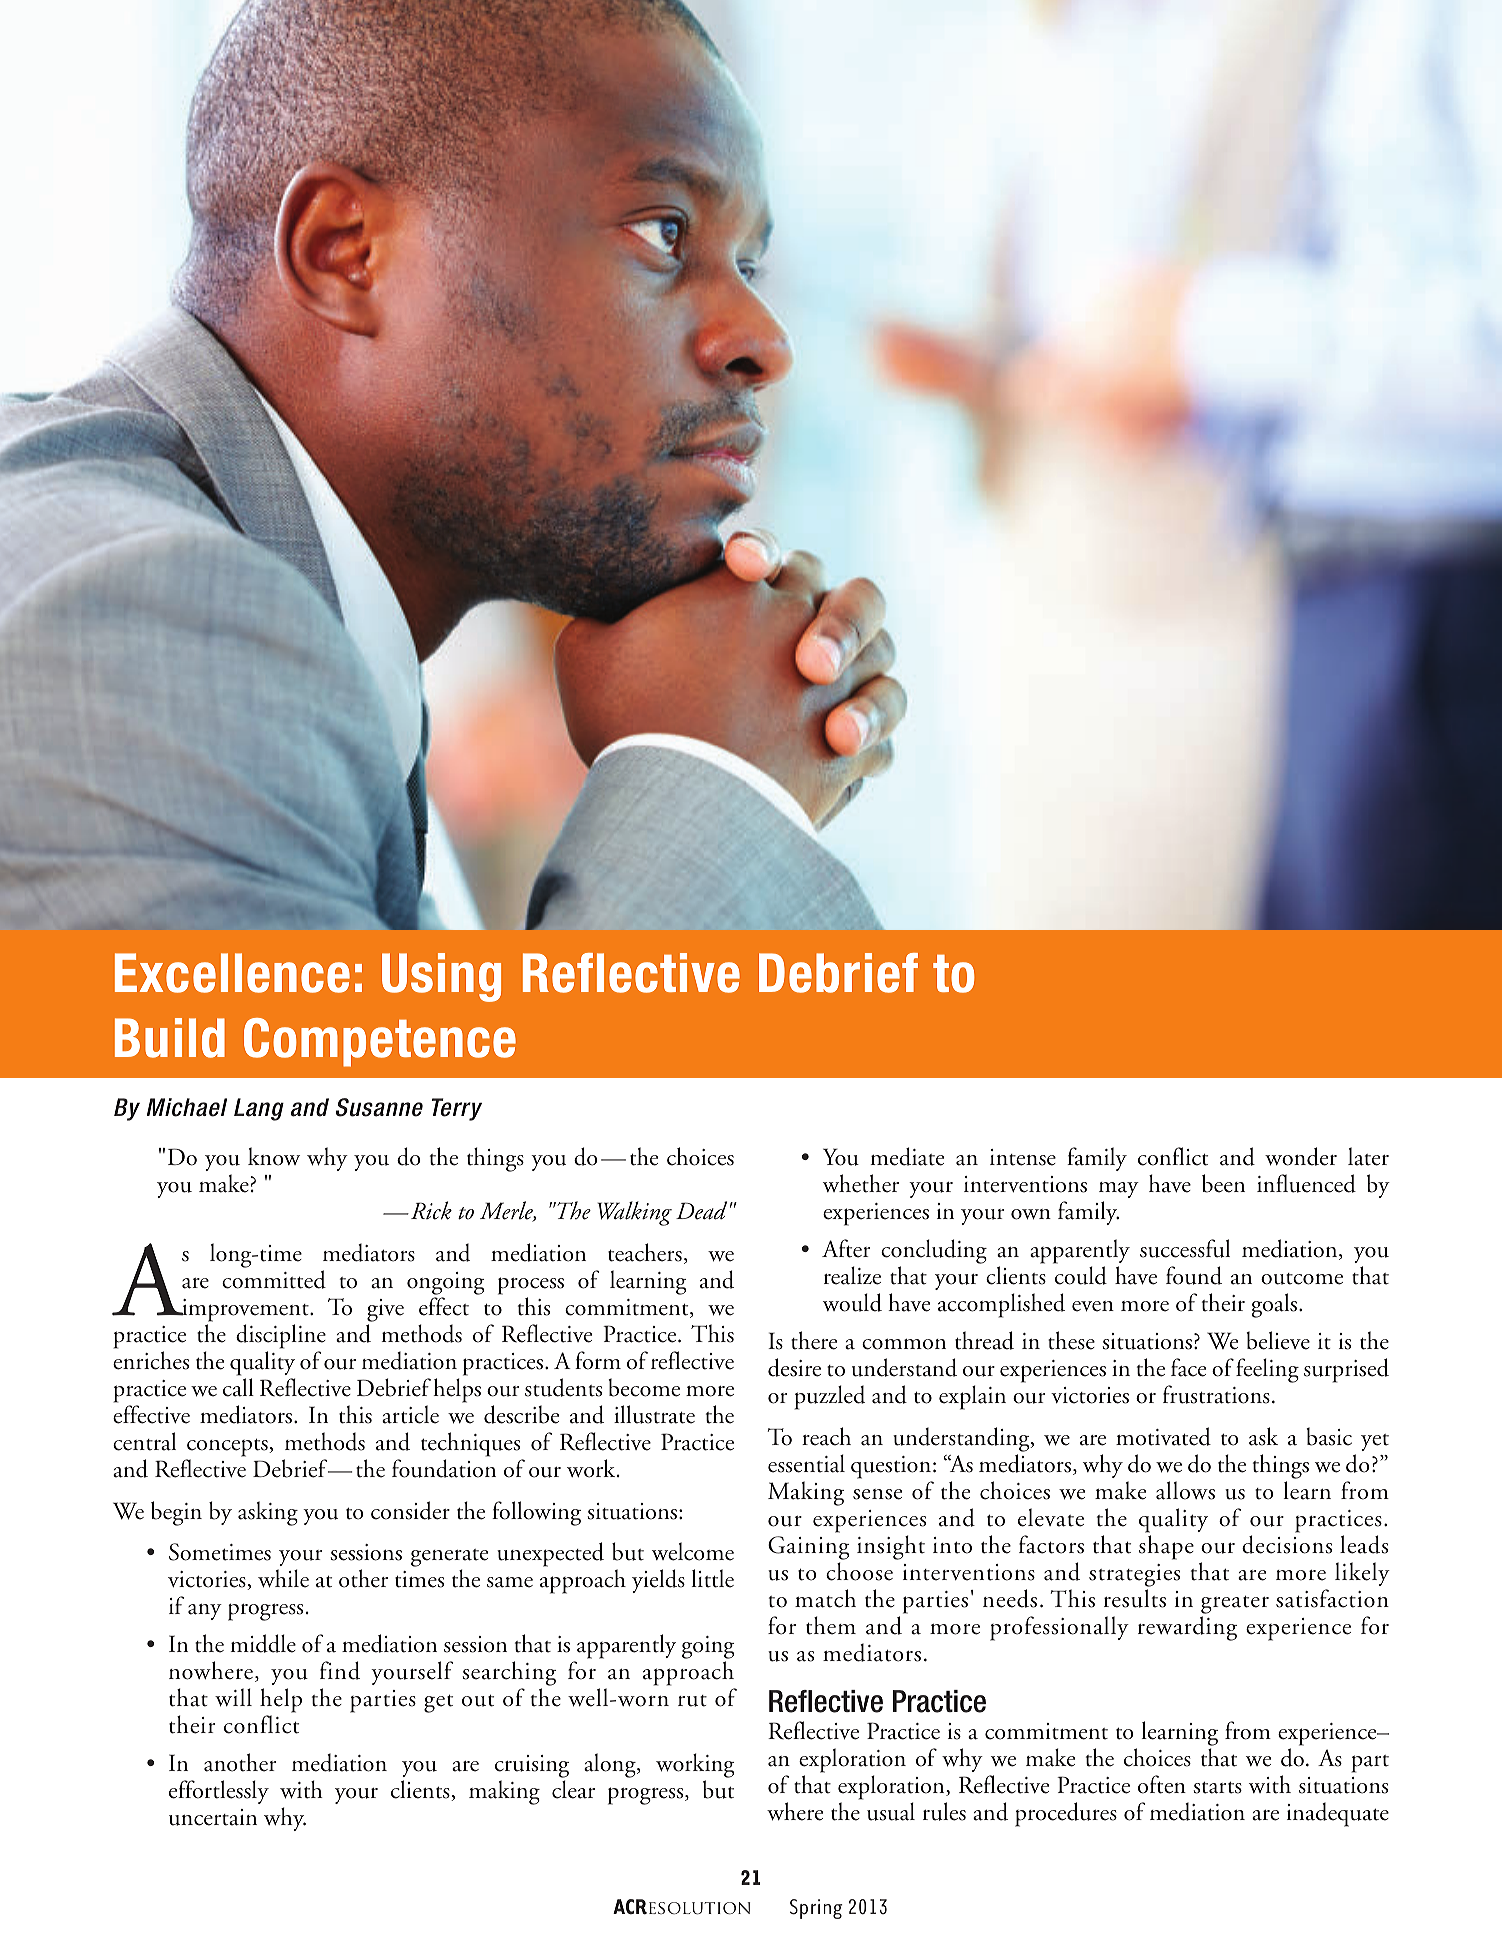 This screenshot has width=1502, height=1944. I want to click on rewarding, so click(1187, 1628).
